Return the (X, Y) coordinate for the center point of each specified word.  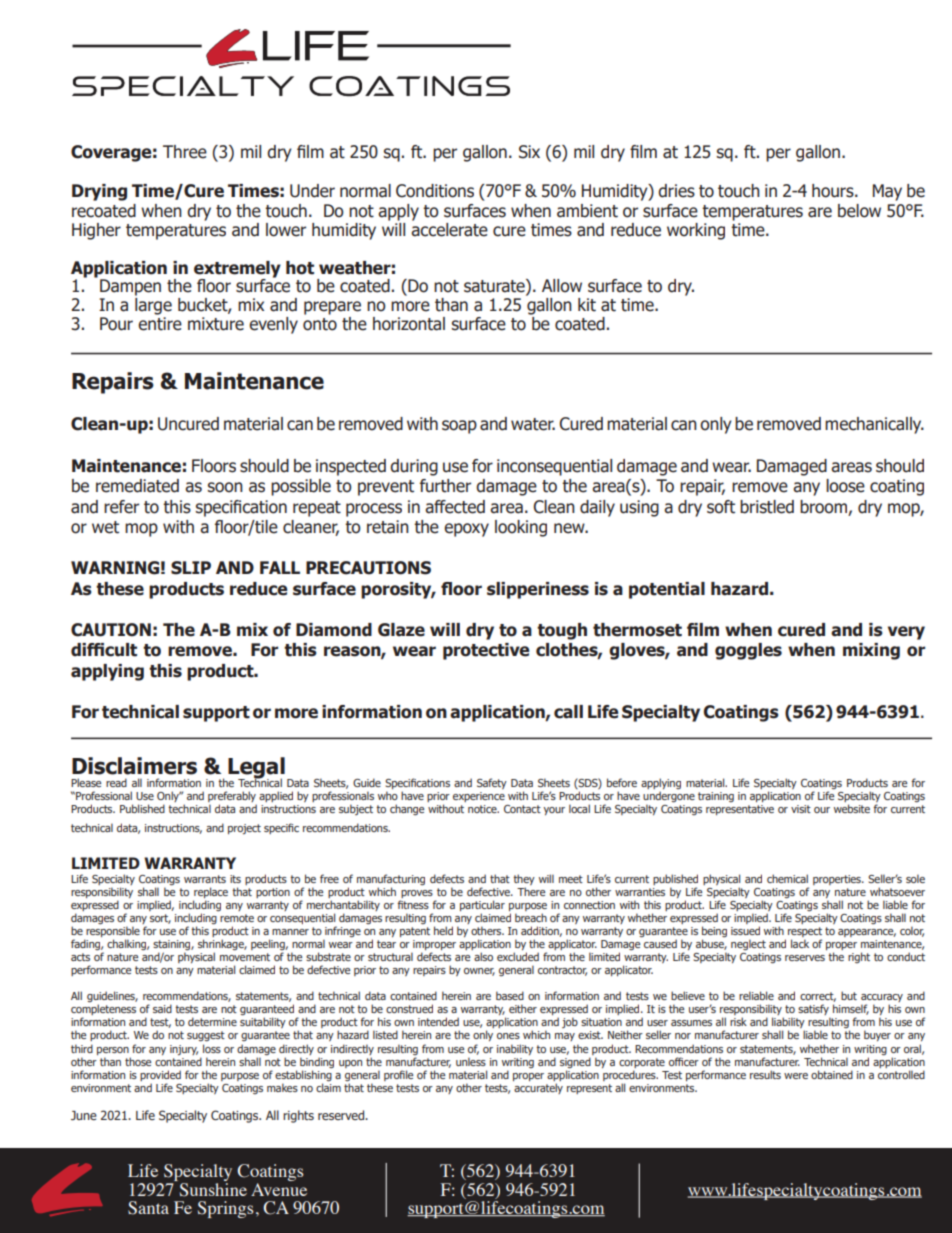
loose (845, 486)
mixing (871, 651)
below (859, 211)
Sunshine (212, 1188)
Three (185, 152)
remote (237, 918)
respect (805, 933)
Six (529, 152)
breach (531, 917)
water (533, 424)
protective (486, 651)
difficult (104, 650)
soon (225, 487)
